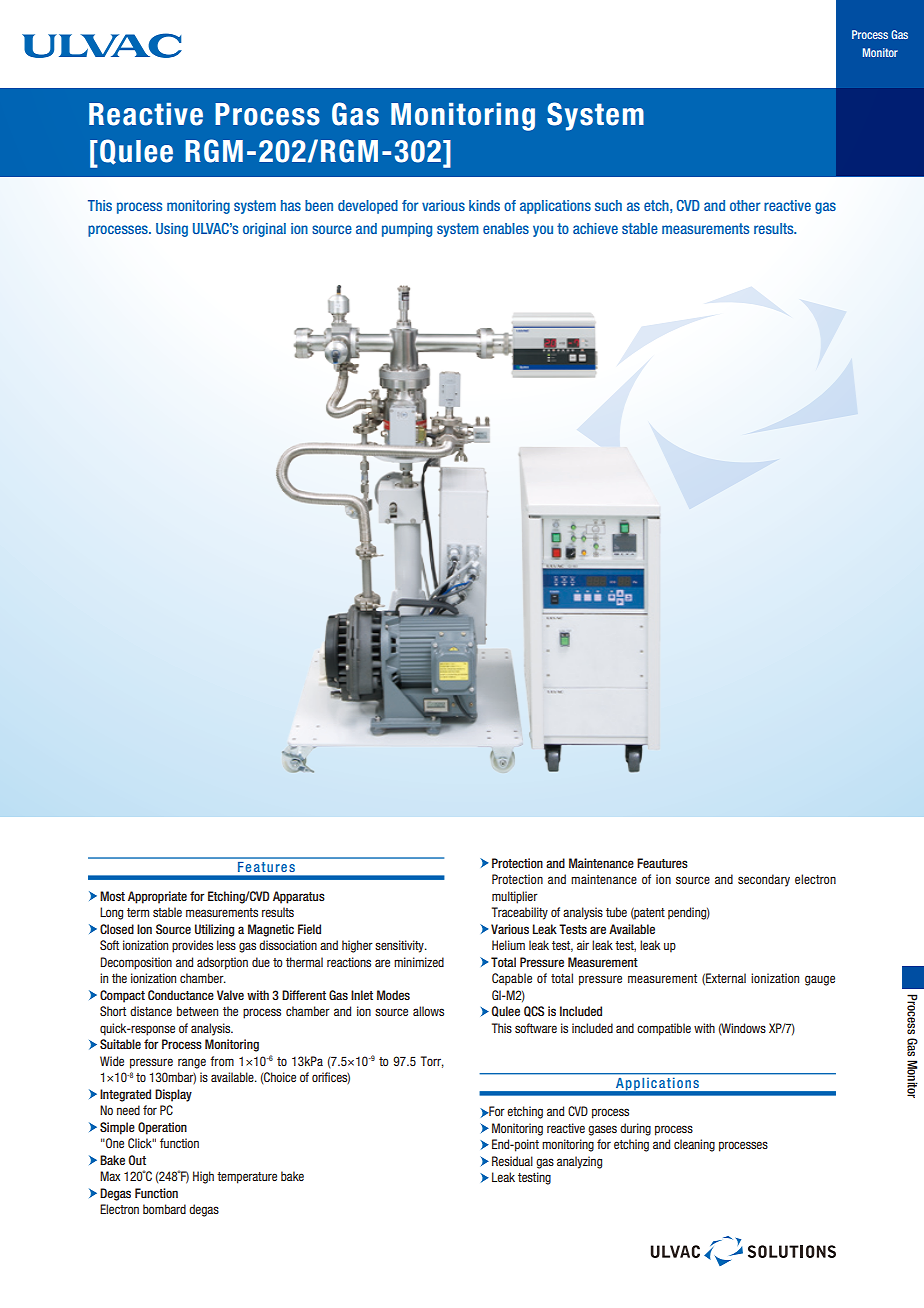  I want to click on achieve, so click(595, 228).
